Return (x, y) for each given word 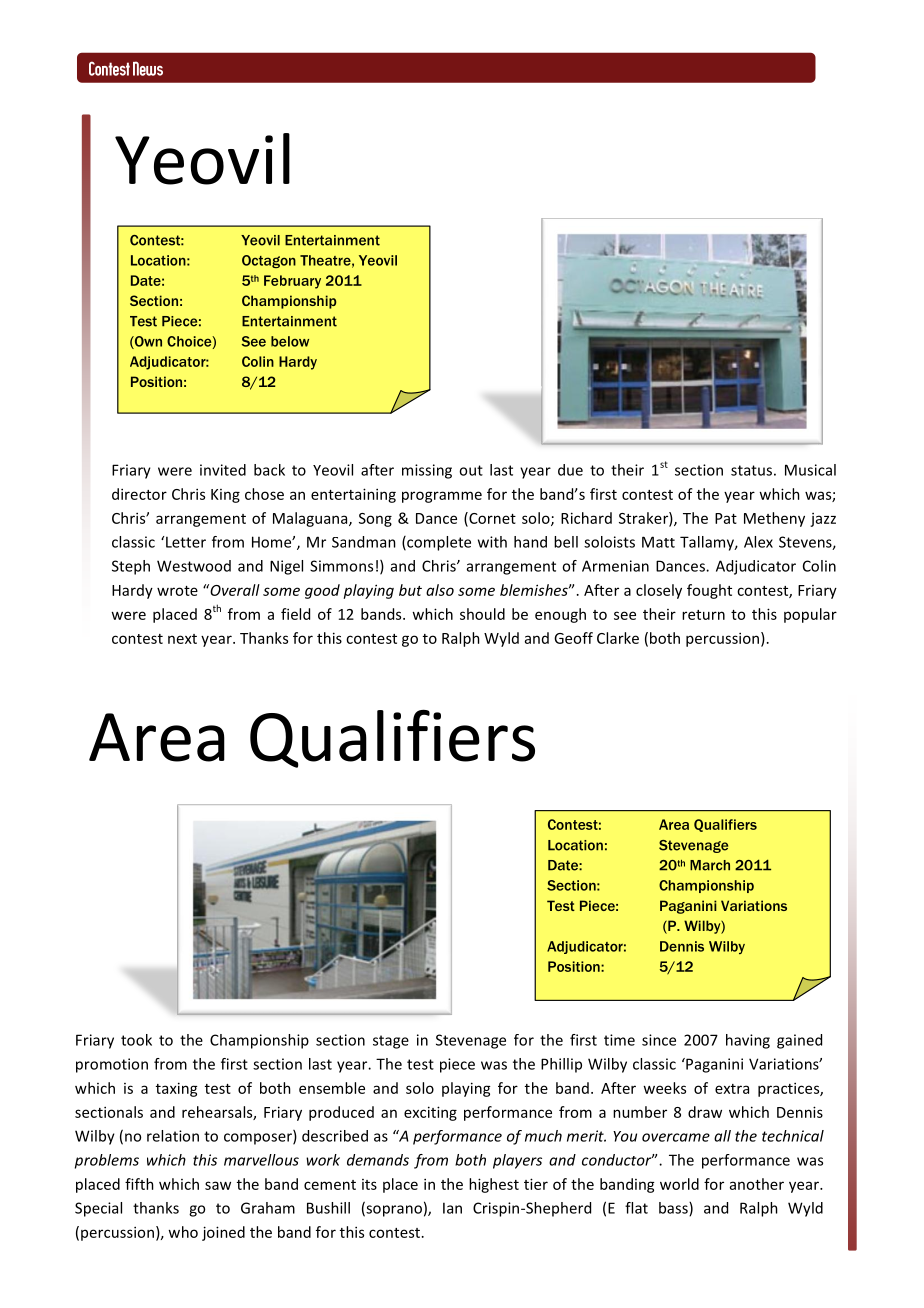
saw (218, 1185)
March (710, 865)
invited (223, 470)
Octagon (269, 261)
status (751, 470)
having (748, 1041)
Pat (726, 518)
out (471, 470)
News (148, 68)
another (757, 1184)
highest (494, 1185)
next (182, 639)
